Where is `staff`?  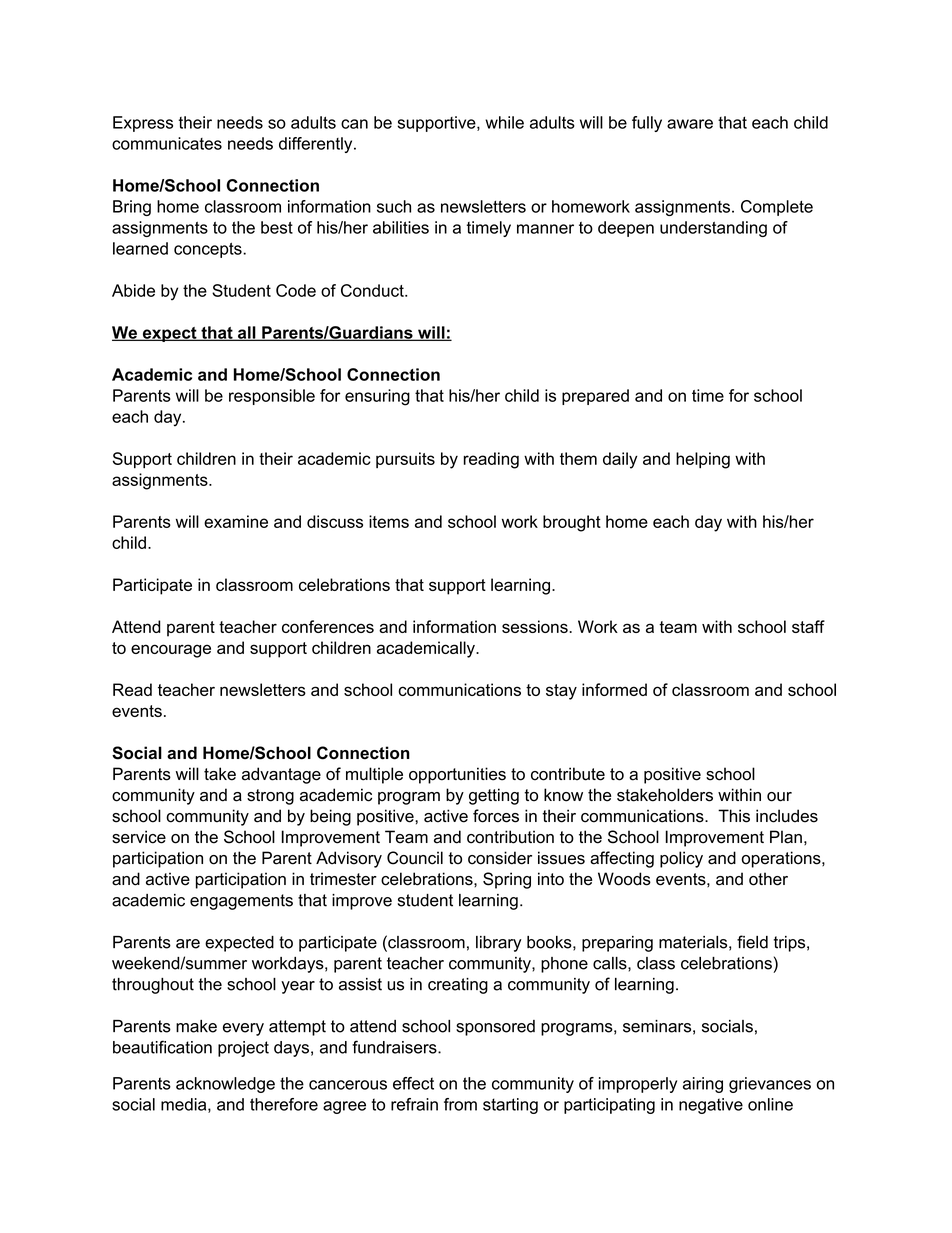
staff is located at coordinates (808, 626).
